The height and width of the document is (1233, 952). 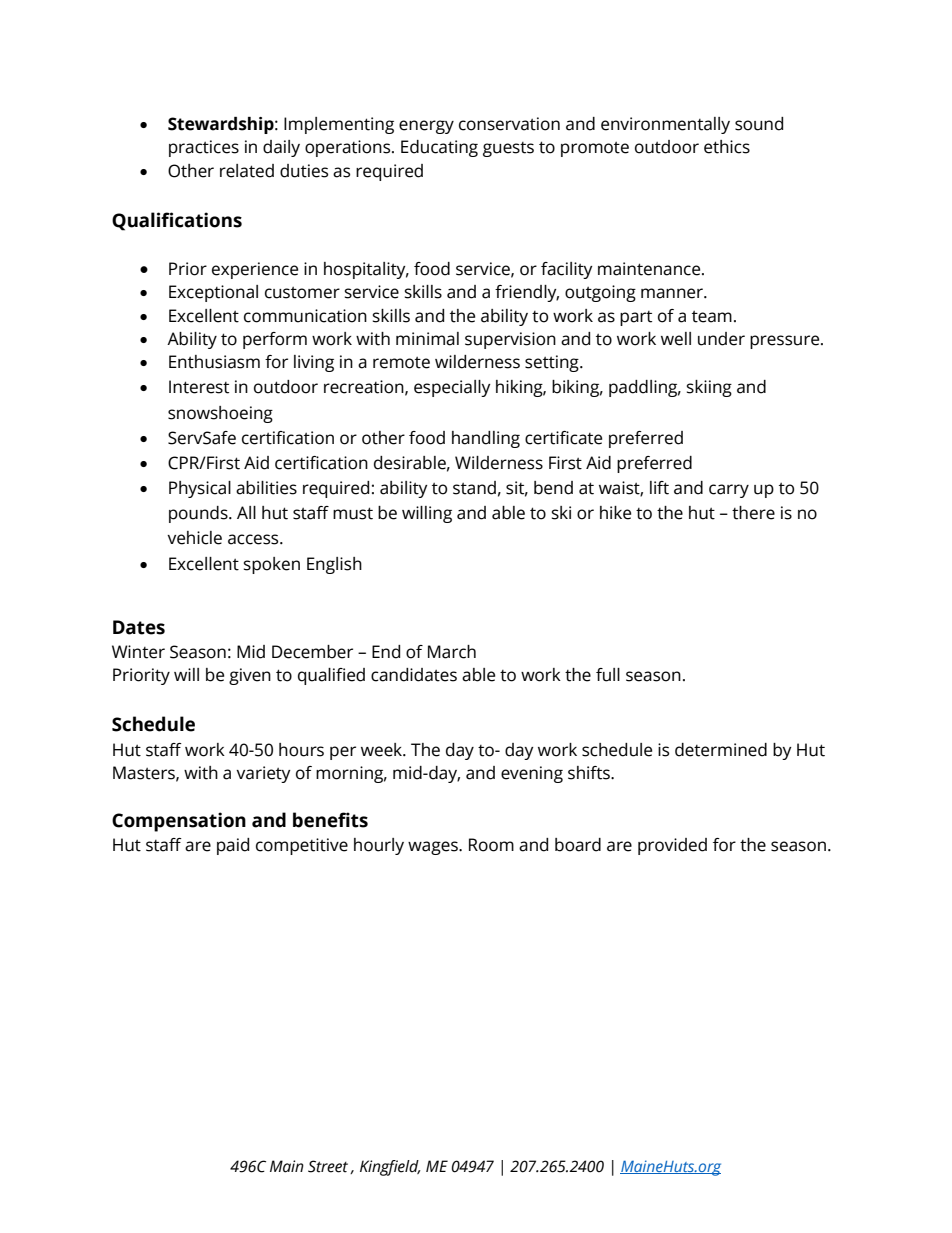 What do you see at coordinates (672, 846) in the document?
I see `provided` at bounding box center [672, 846].
